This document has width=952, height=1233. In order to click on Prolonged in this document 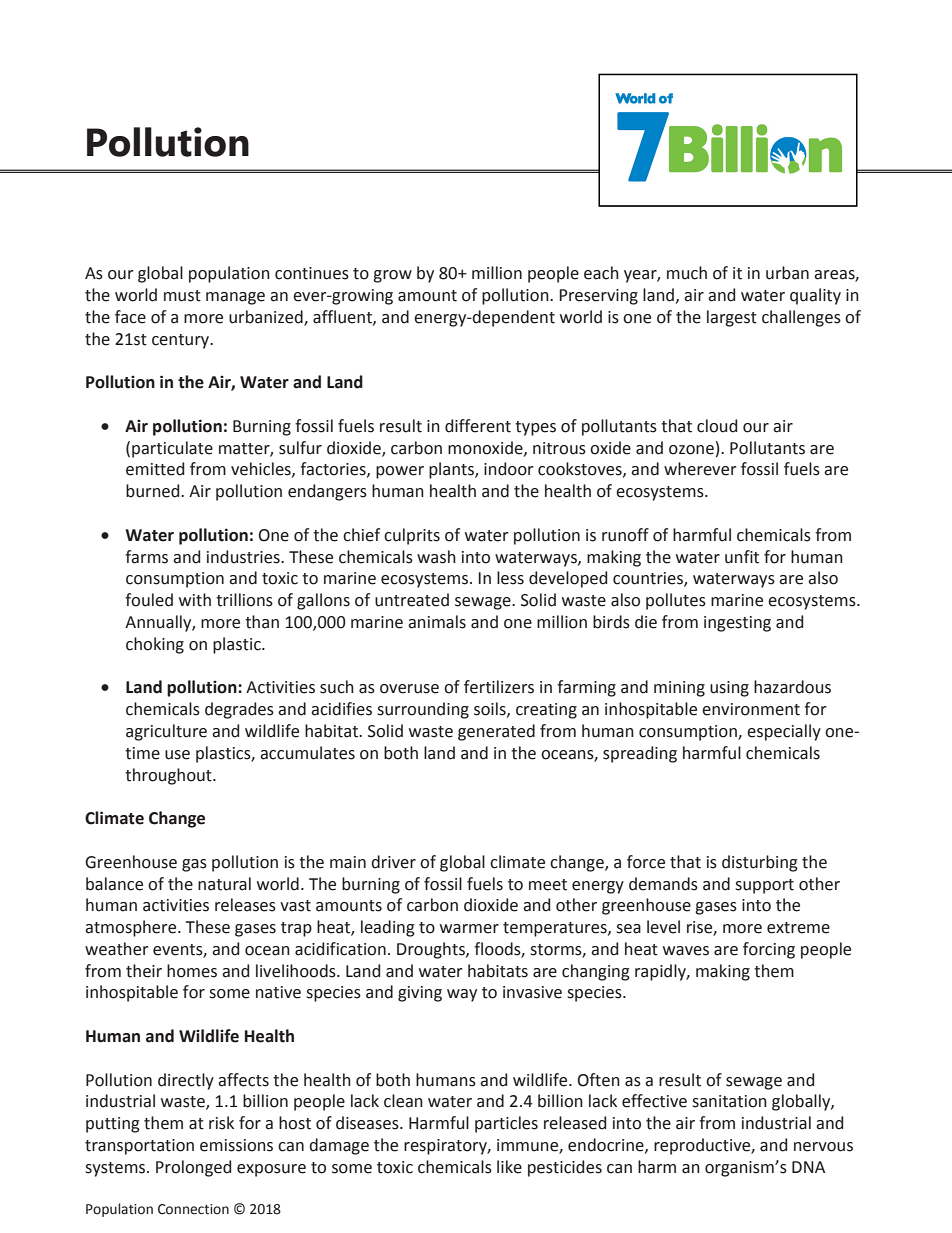, I will do `click(193, 1168)`.
